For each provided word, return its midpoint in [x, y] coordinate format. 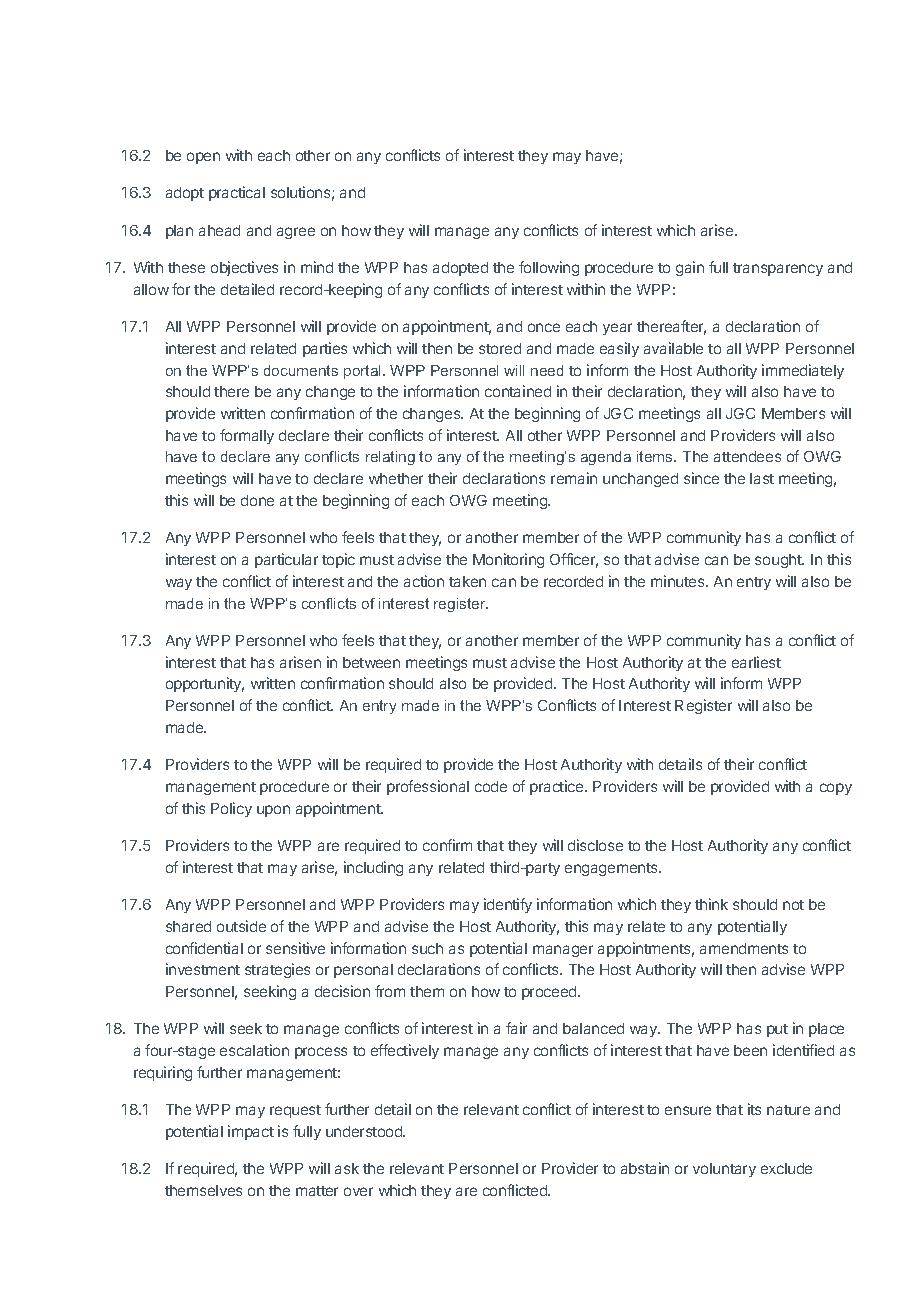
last [762, 478]
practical [237, 193]
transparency [778, 269]
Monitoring [508, 560]
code [491, 786]
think [711, 904]
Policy [231, 809]
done [257, 500]
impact [251, 1132]
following [549, 268]
